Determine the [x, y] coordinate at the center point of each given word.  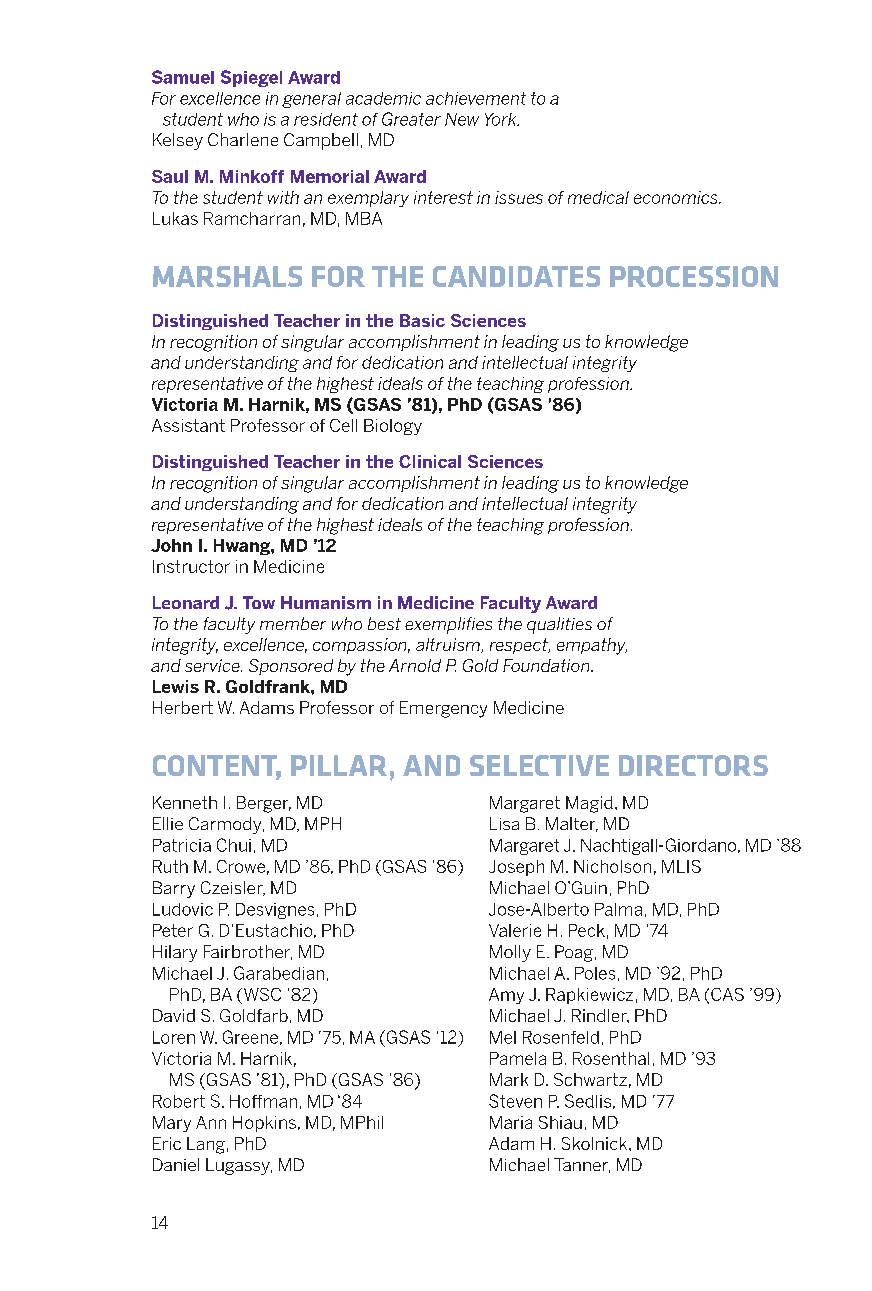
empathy [592, 646]
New [462, 119]
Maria [511, 1122]
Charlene [243, 139]
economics [677, 197]
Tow [259, 602]
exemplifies [448, 625]
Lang [206, 1145]
